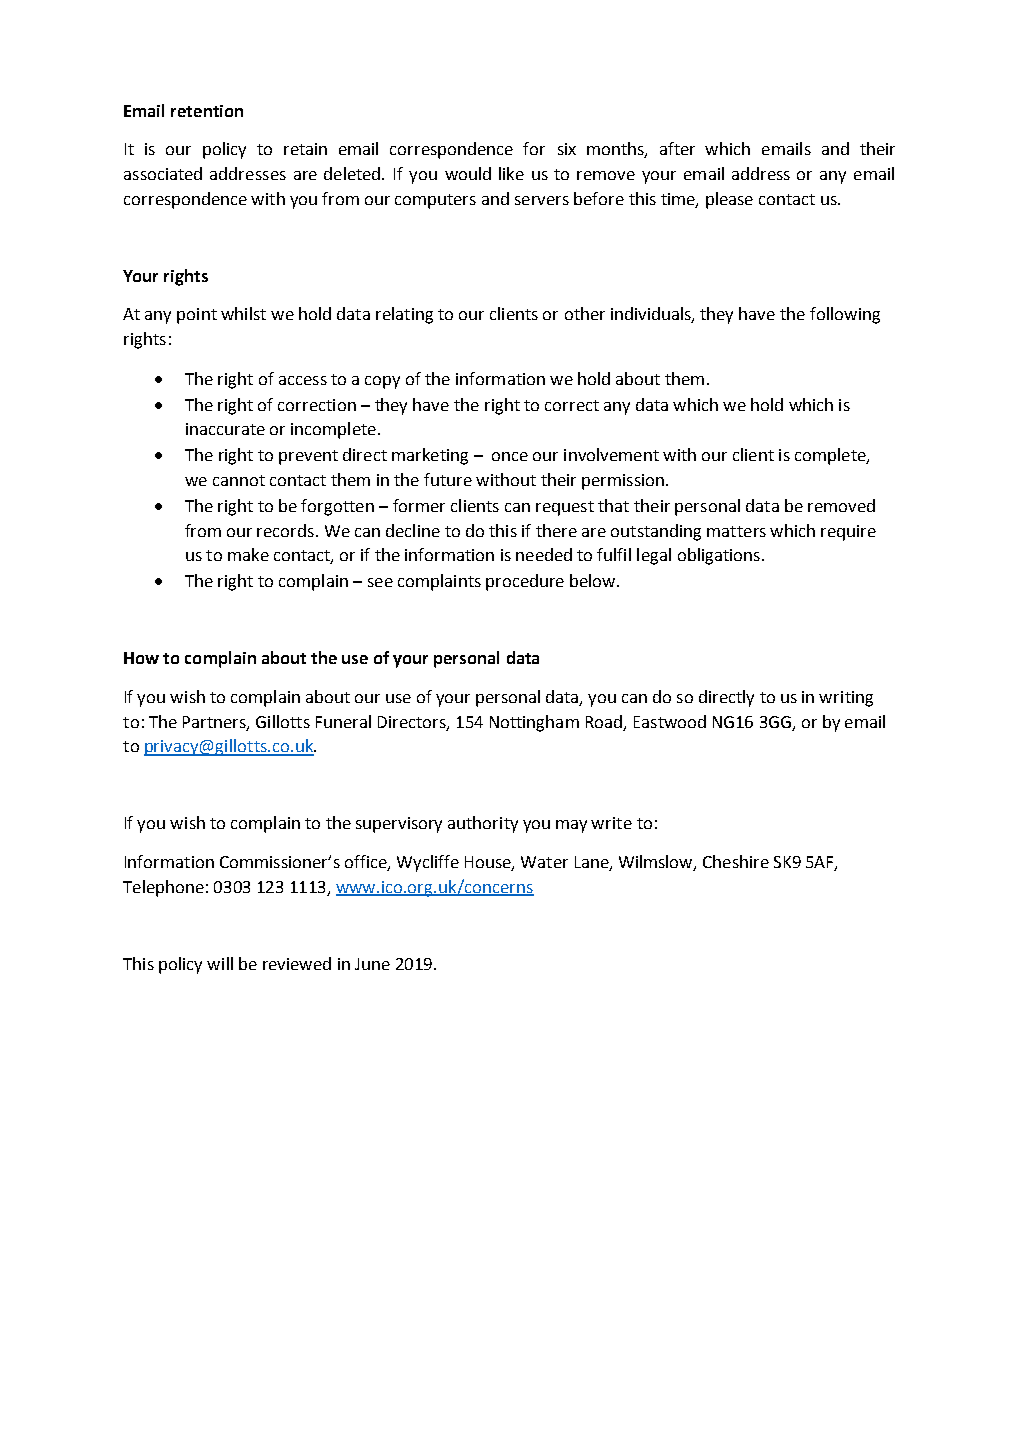 Image resolution: width=1019 pixels, height=1441 pixels. What do you see at coordinates (207, 111) in the screenshot?
I see `retention` at bounding box center [207, 111].
